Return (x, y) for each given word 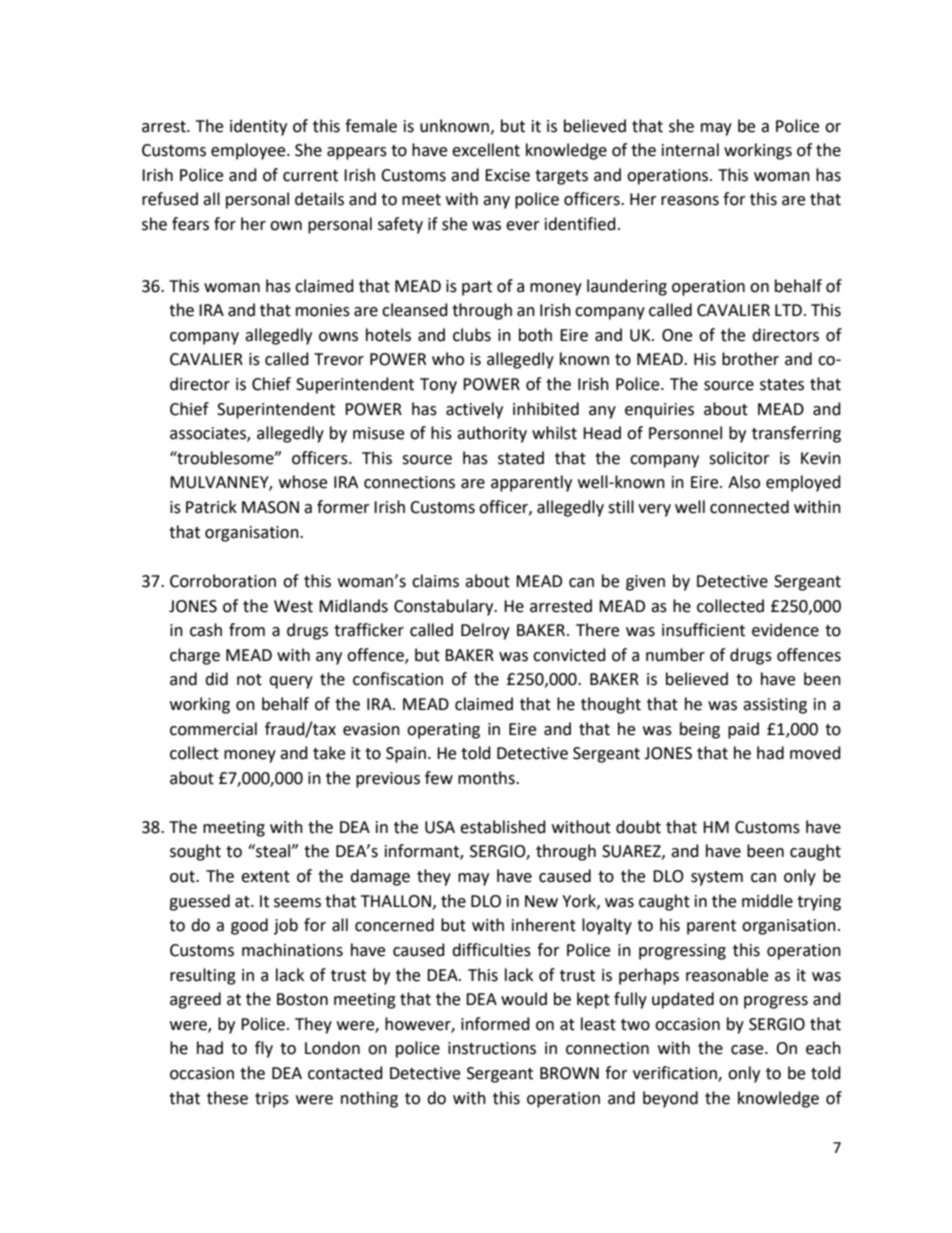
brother (750, 359)
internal (690, 150)
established (503, 827)
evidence (785, 630)
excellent (486, 150)
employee (249, 151)
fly (264, 1049)
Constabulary (445, 607)
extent (265, 877)
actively (474, 410)
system (717, 878)
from (247, 630)
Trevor (339, 359)
